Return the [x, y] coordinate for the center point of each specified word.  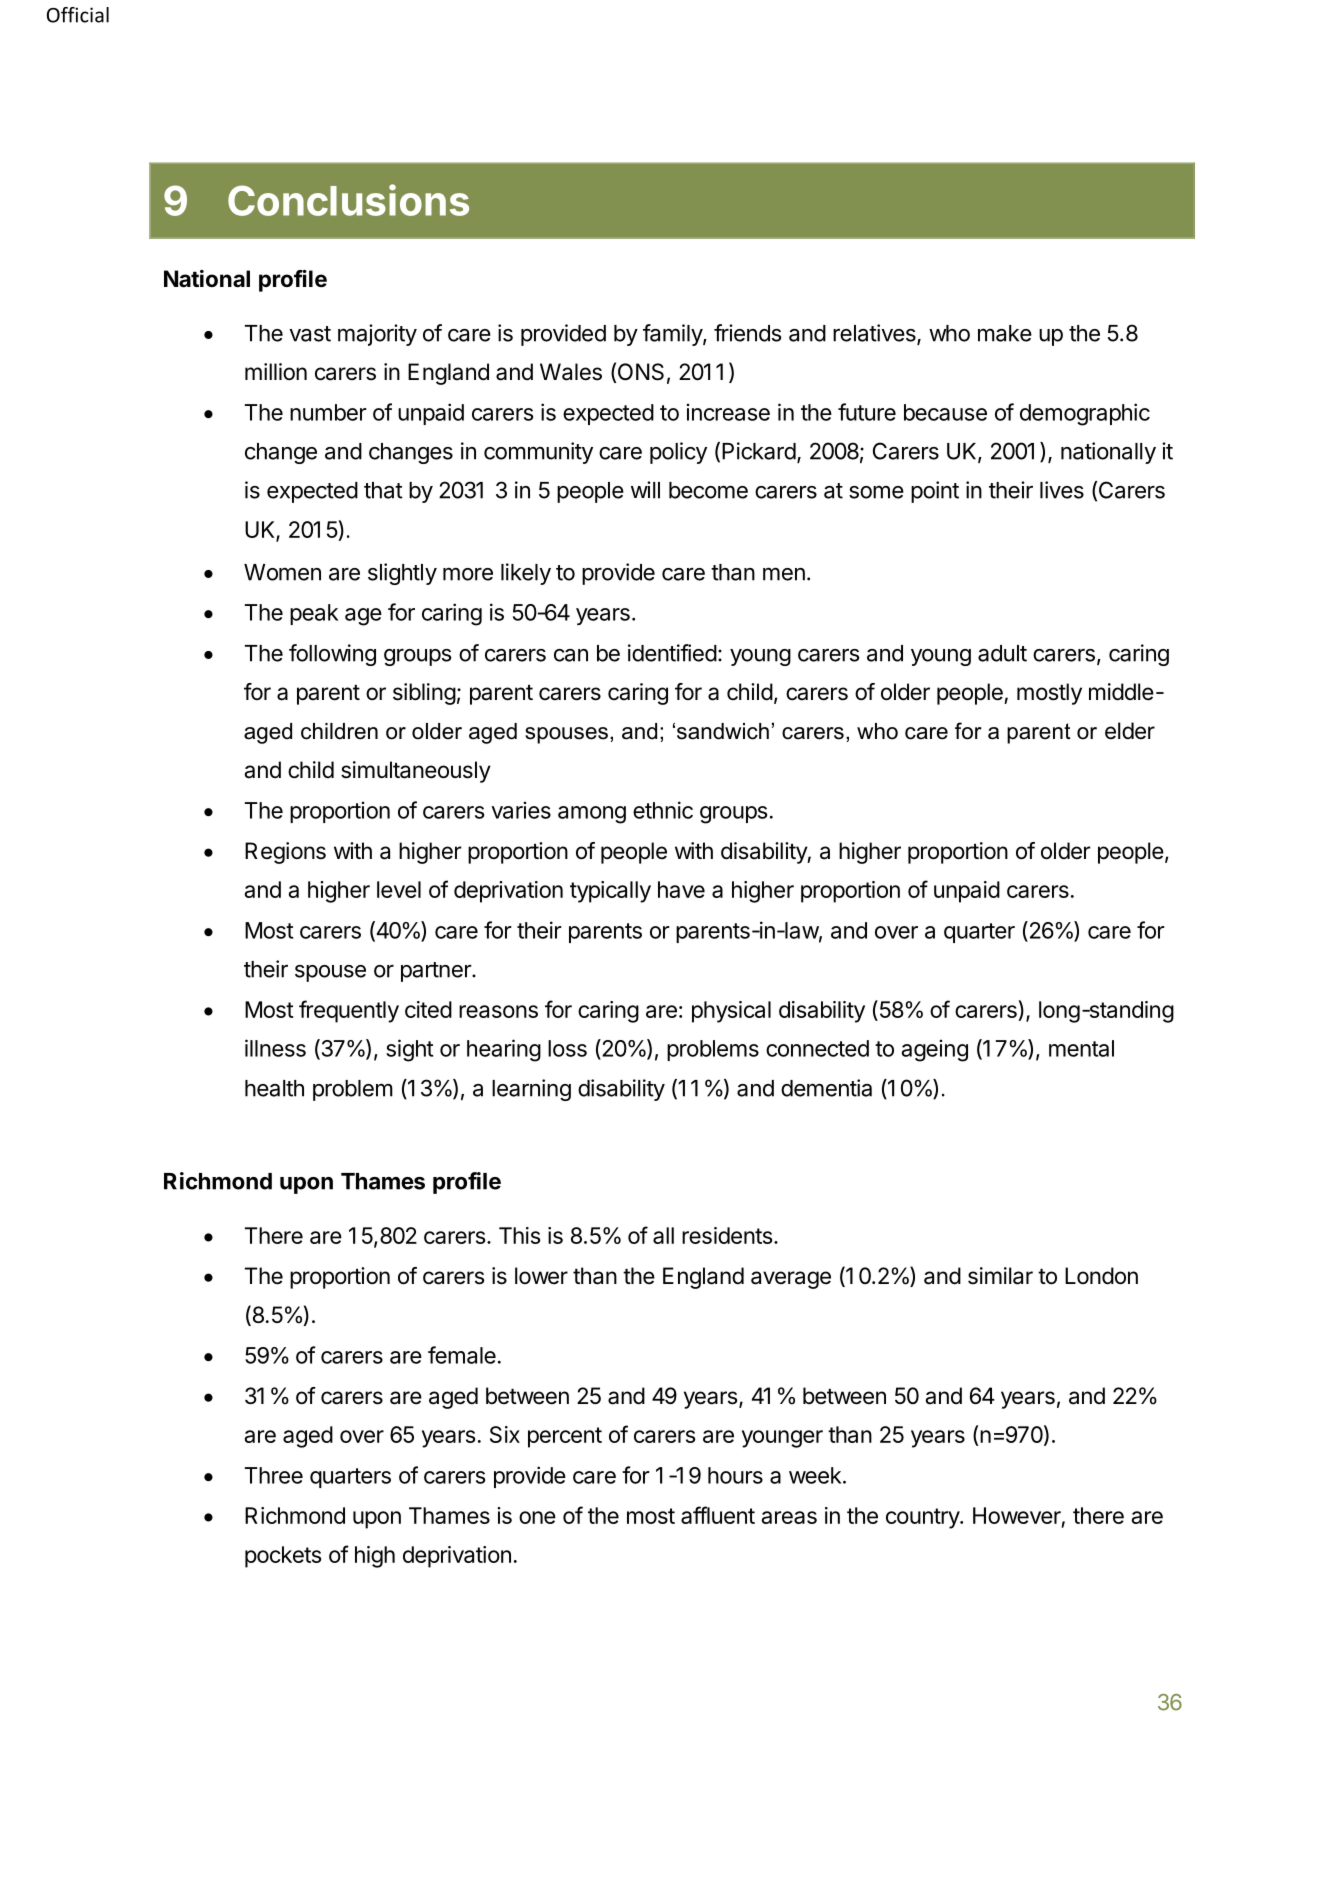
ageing [935, 1050]
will [645, 490]
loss [567, 1048]
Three [274, 1475]
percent [565, 1437]
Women [282, 572]
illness [275, 1048]
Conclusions [348, 200]
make [1005, 333]
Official [78, 15]
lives [1062, 490]
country [923, 1518]
